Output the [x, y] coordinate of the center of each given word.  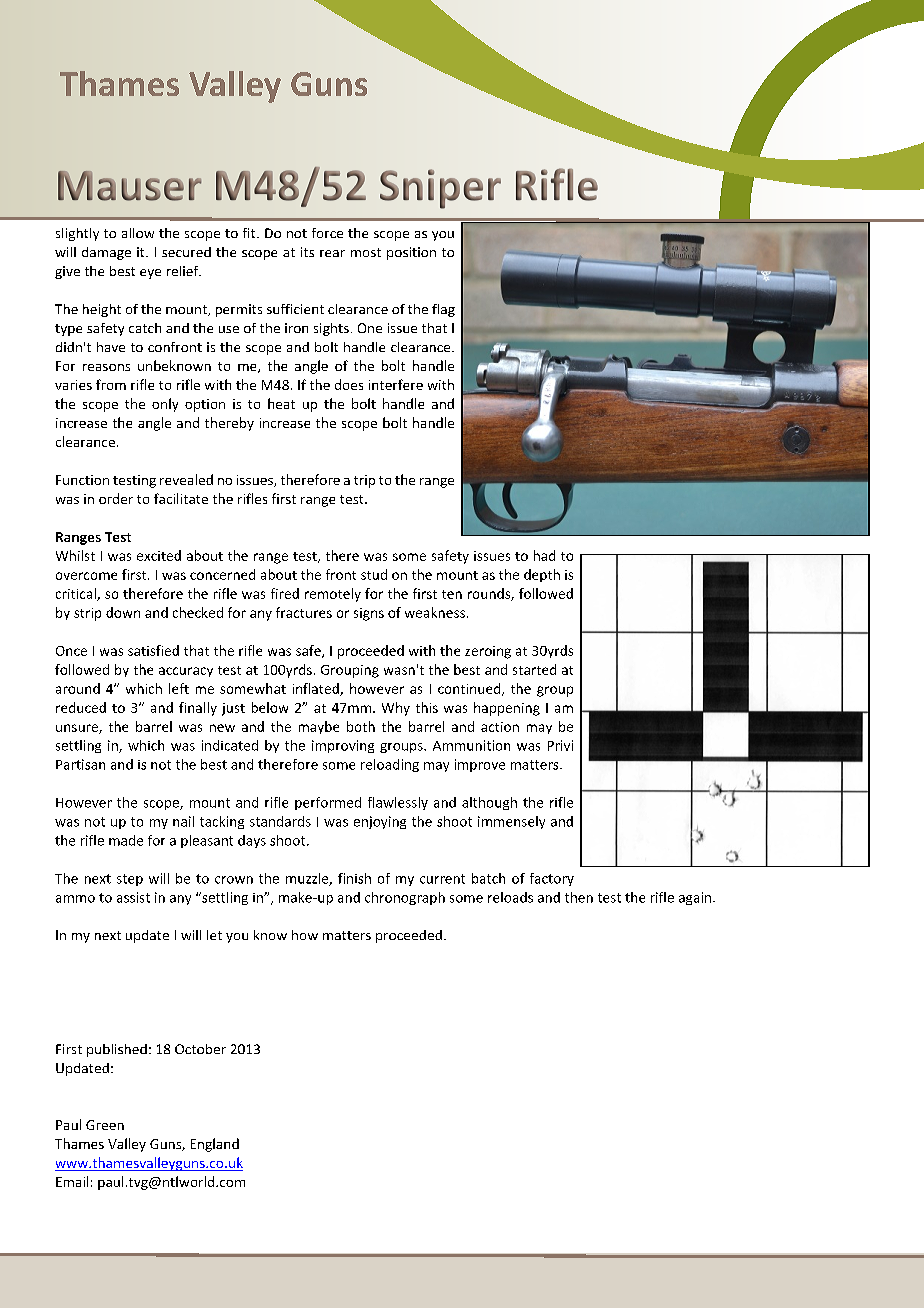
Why [396, 709]
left [179, 688]
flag [443, 310]
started [534, 669]
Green [105, 1125]
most [366, 252]
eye [150, 274]
